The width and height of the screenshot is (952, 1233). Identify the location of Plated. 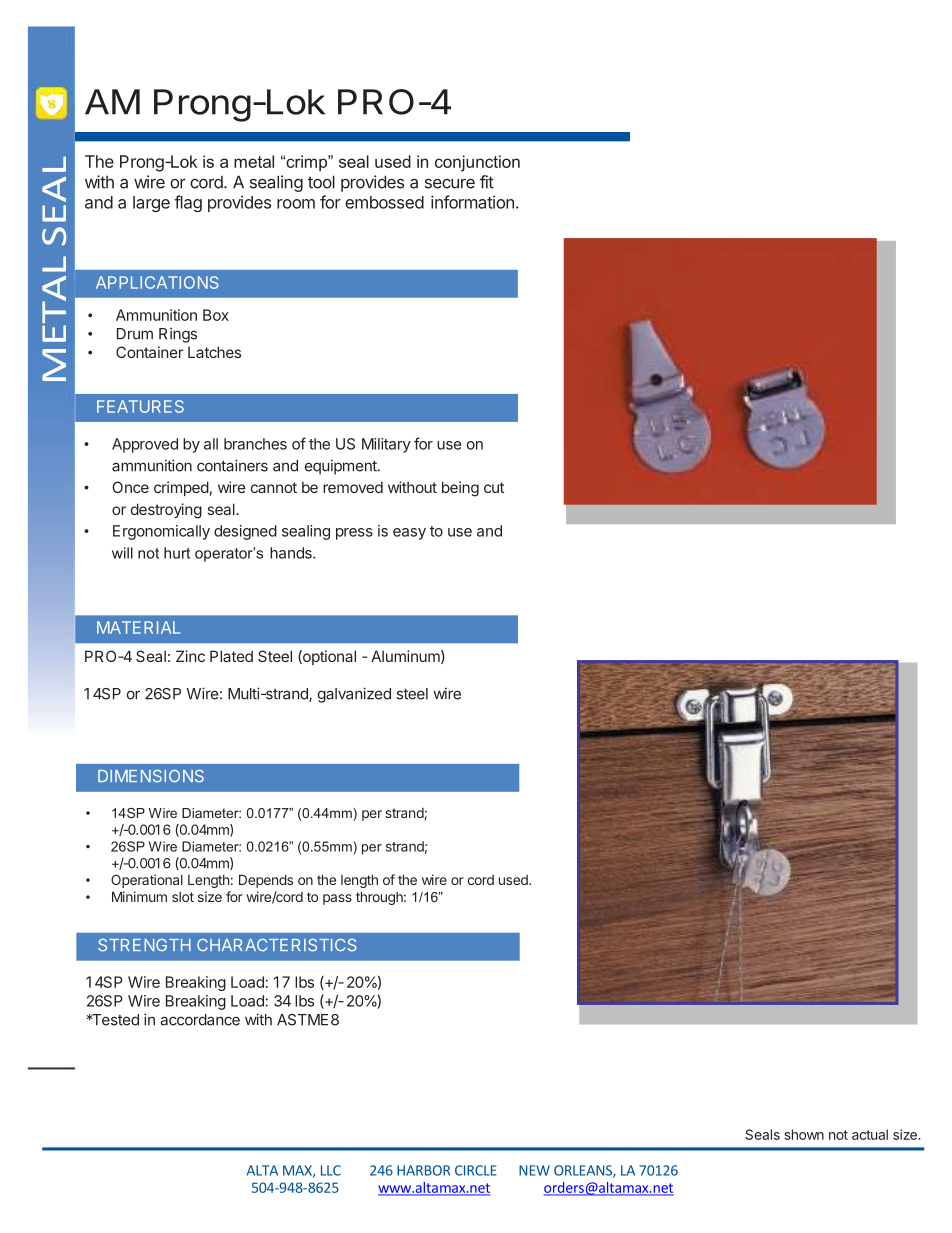
(231, 656).
